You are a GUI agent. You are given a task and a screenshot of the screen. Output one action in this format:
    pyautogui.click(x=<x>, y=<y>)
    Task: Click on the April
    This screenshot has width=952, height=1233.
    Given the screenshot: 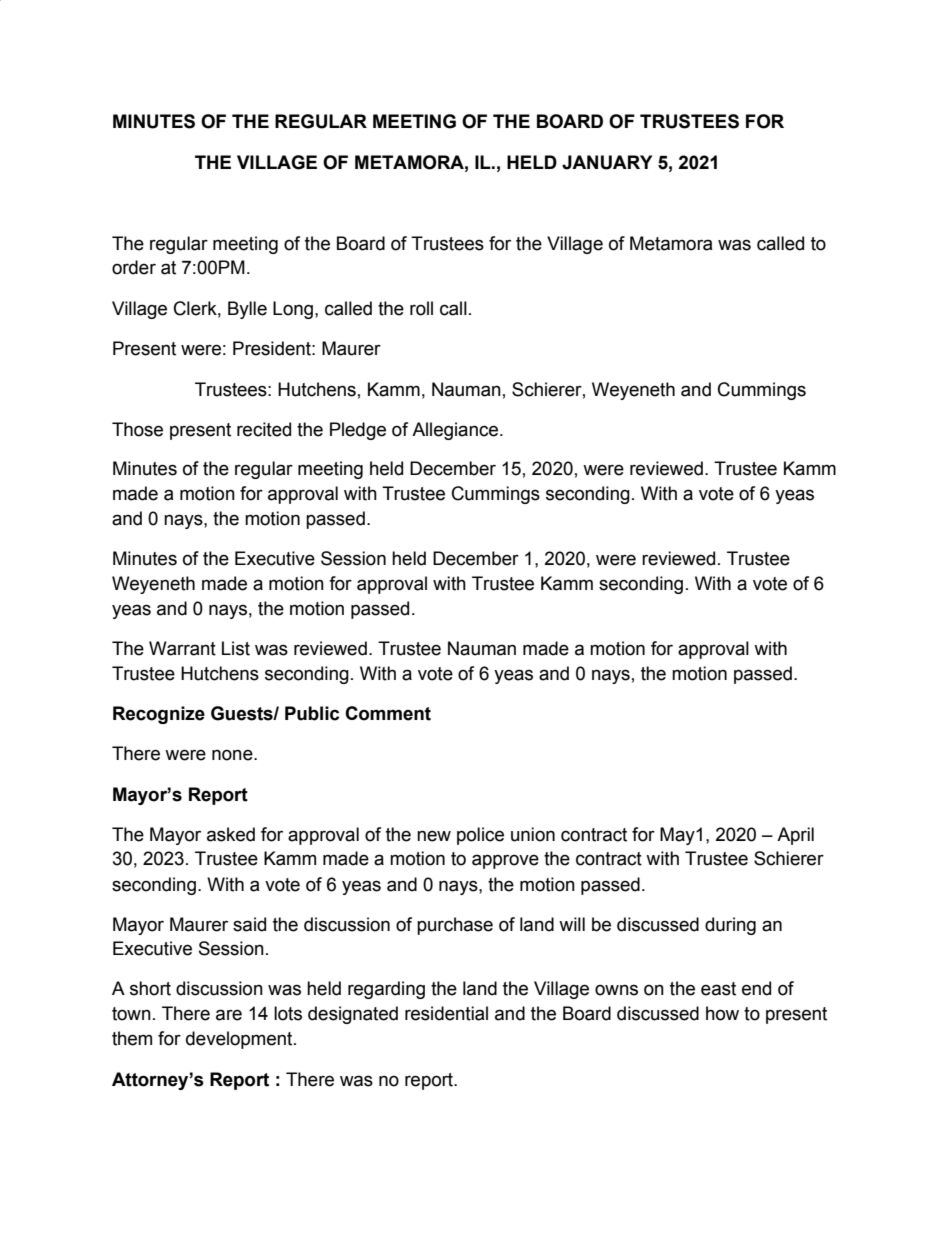 What is the action you would take?
    pyautogui.click(x=795, y=836)
